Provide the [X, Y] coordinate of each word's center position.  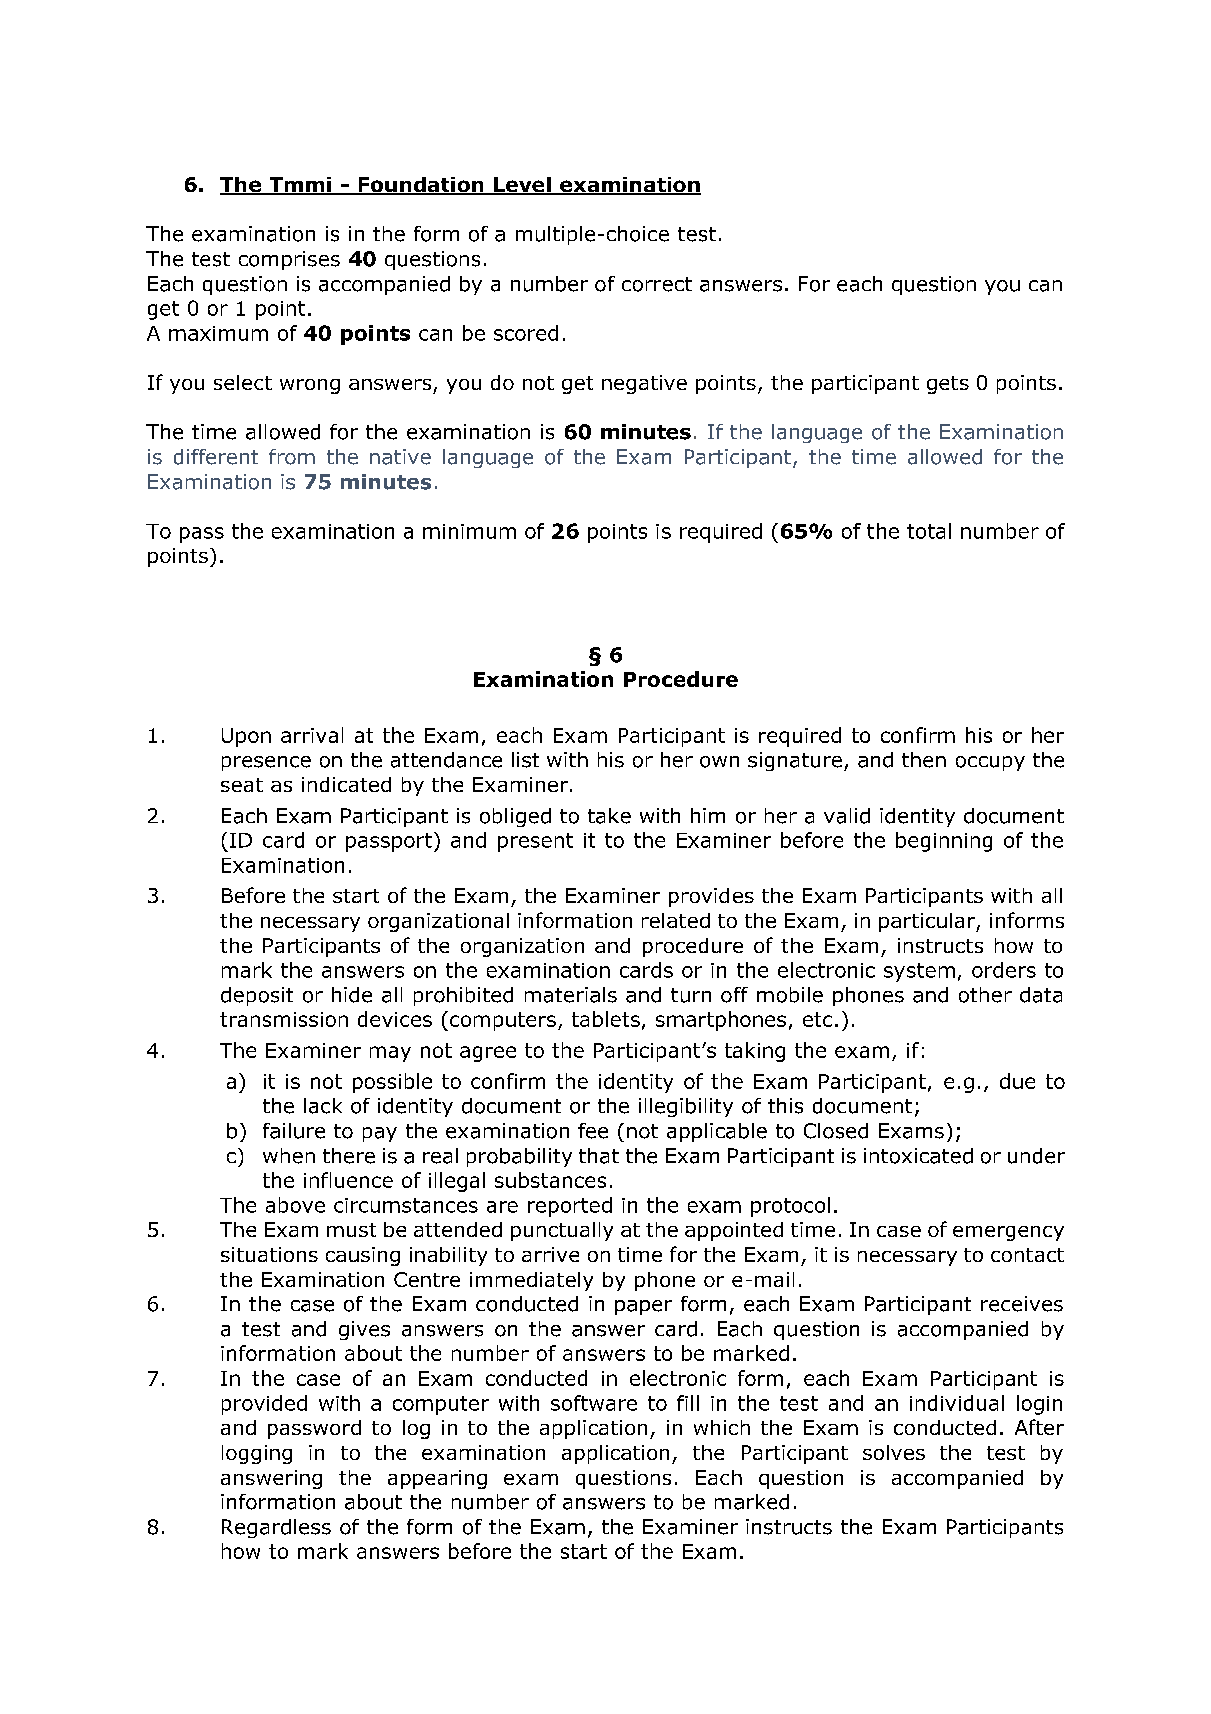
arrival [312, 735]
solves [894, 1452]
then [924, 760]
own [719, 762]
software [594, 1403]
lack [323, 1106]
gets [948, 385]
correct [657, 284]
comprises [289, 260]
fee [593, 1131]
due [1017, 1081]
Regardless [276, 1528]
